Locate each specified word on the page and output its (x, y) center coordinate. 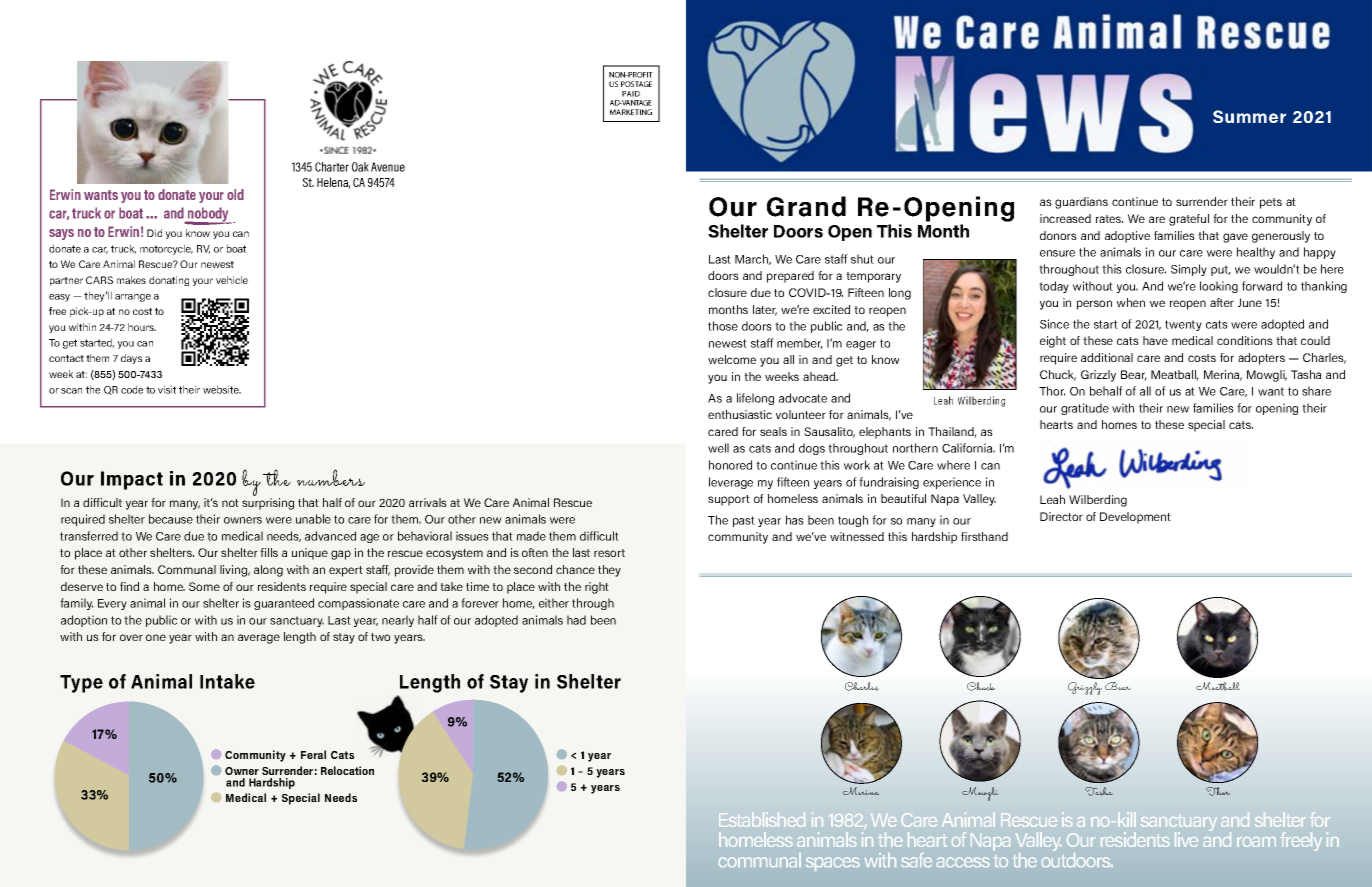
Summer (1249, 116)
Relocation (347, 770)
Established (762, 819)
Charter (332, 167)
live (1186, 839)
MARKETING (631, 112)
